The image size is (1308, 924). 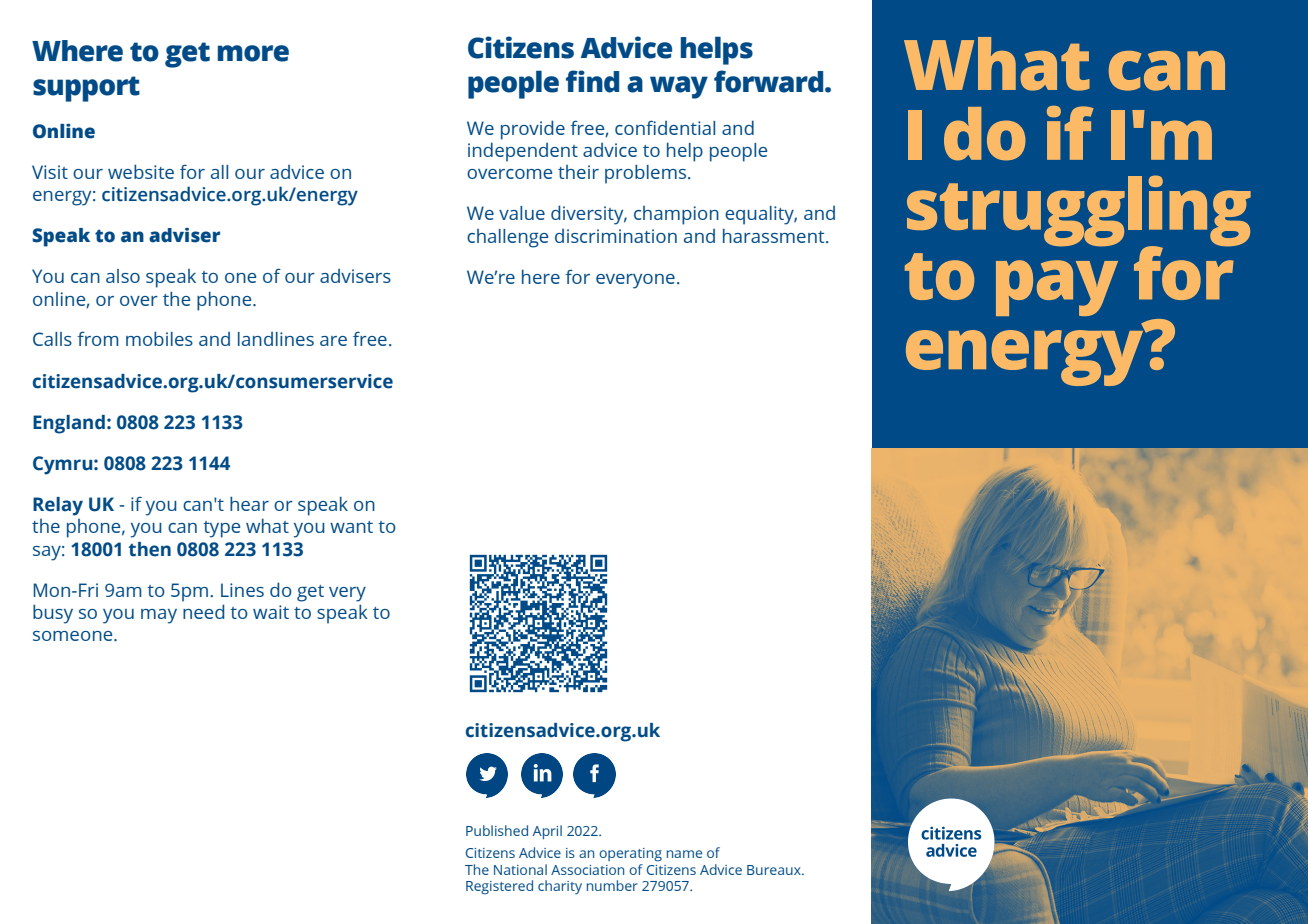 I want to click on struggling, so click(x=1079, y=212).
